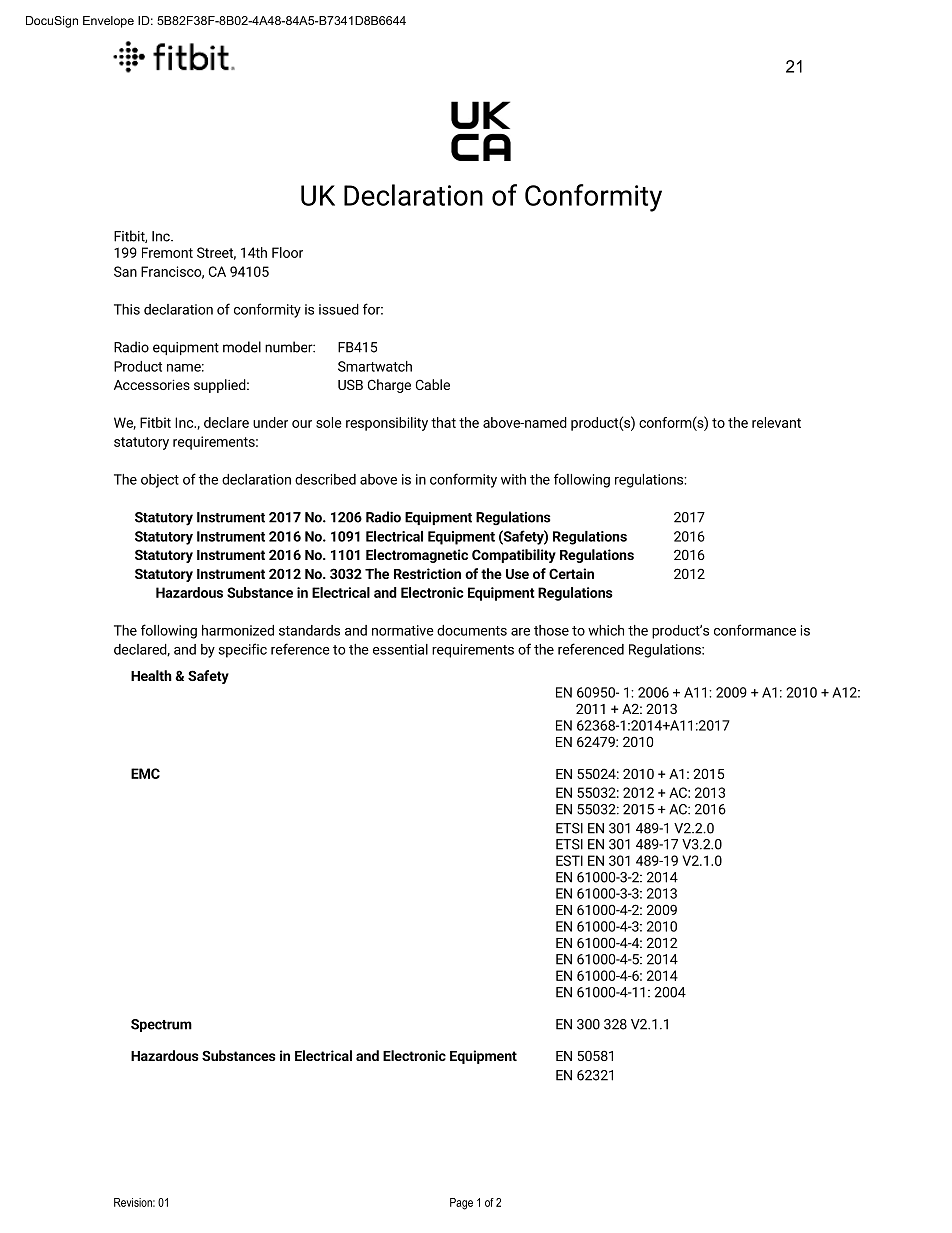 The image size is (952, 1233). Describe the element at coordinates (161, 1025) in the screenshot. I see `Spectrum` at that location.
